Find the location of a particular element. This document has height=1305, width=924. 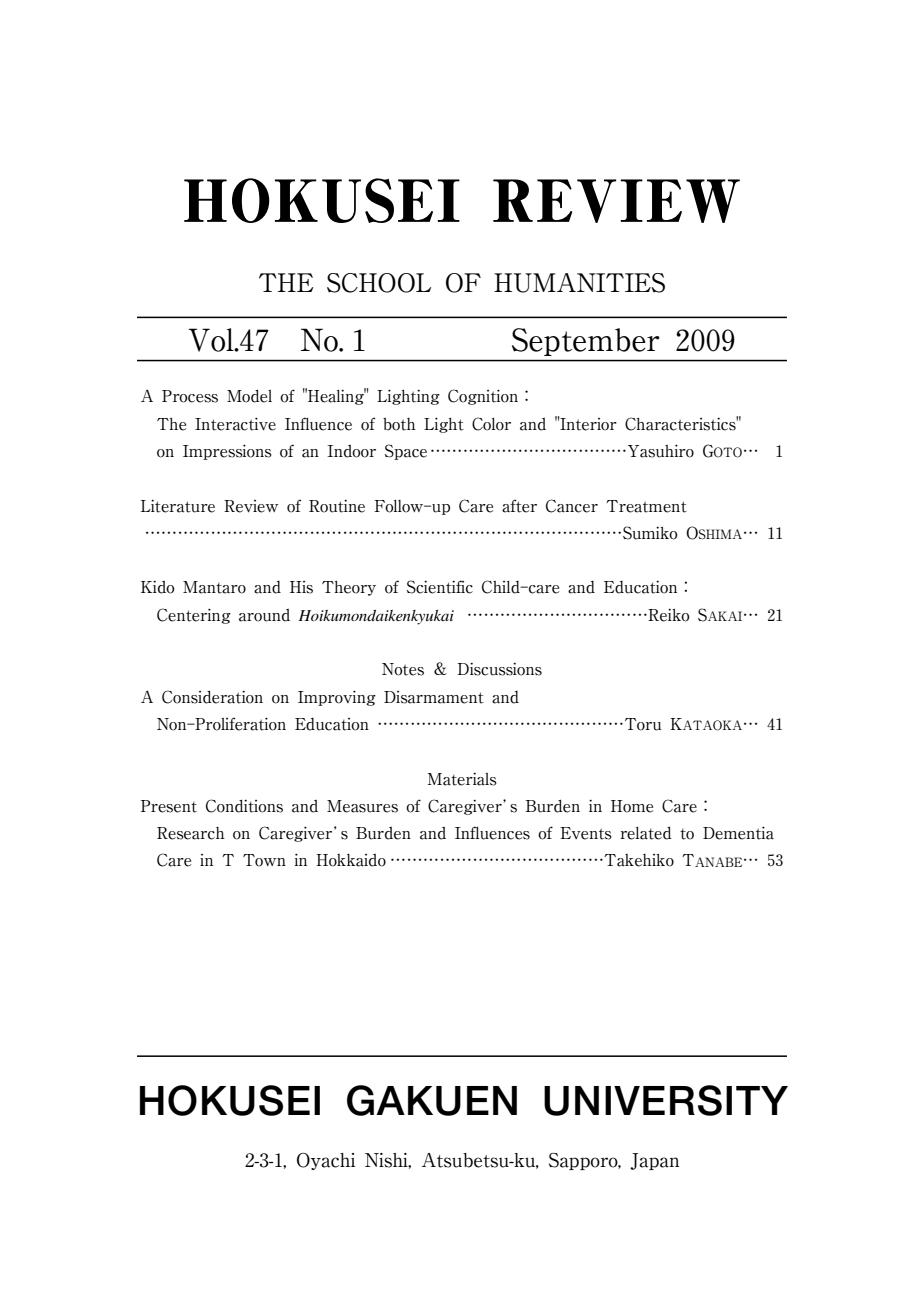

Scientific is located at coordinates (440, 587).
